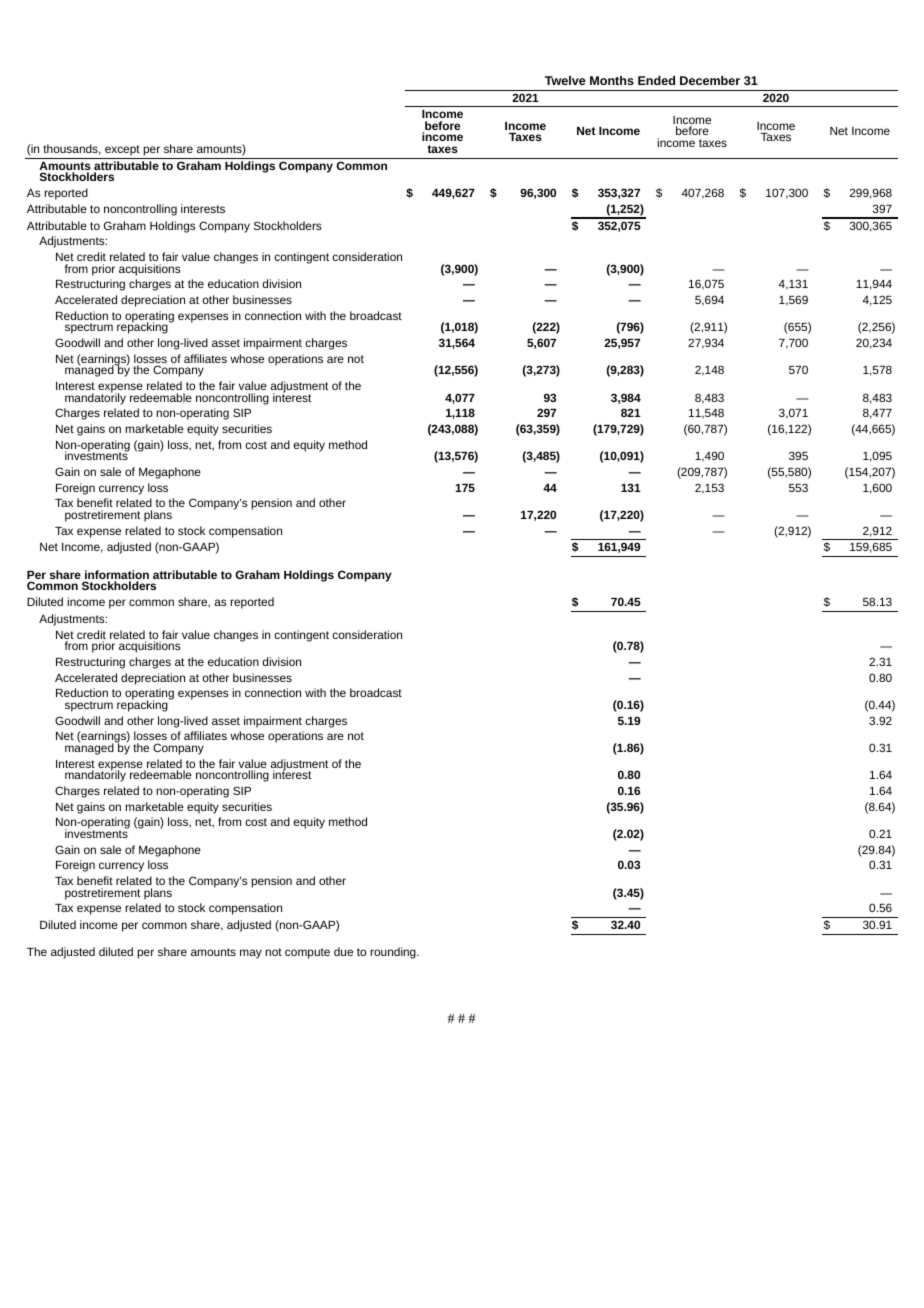 The height and width of the document is (1308, 924). What do you see at coordinates (122, 150) in the document?
I see `except` at bounding box center [122, 150].
